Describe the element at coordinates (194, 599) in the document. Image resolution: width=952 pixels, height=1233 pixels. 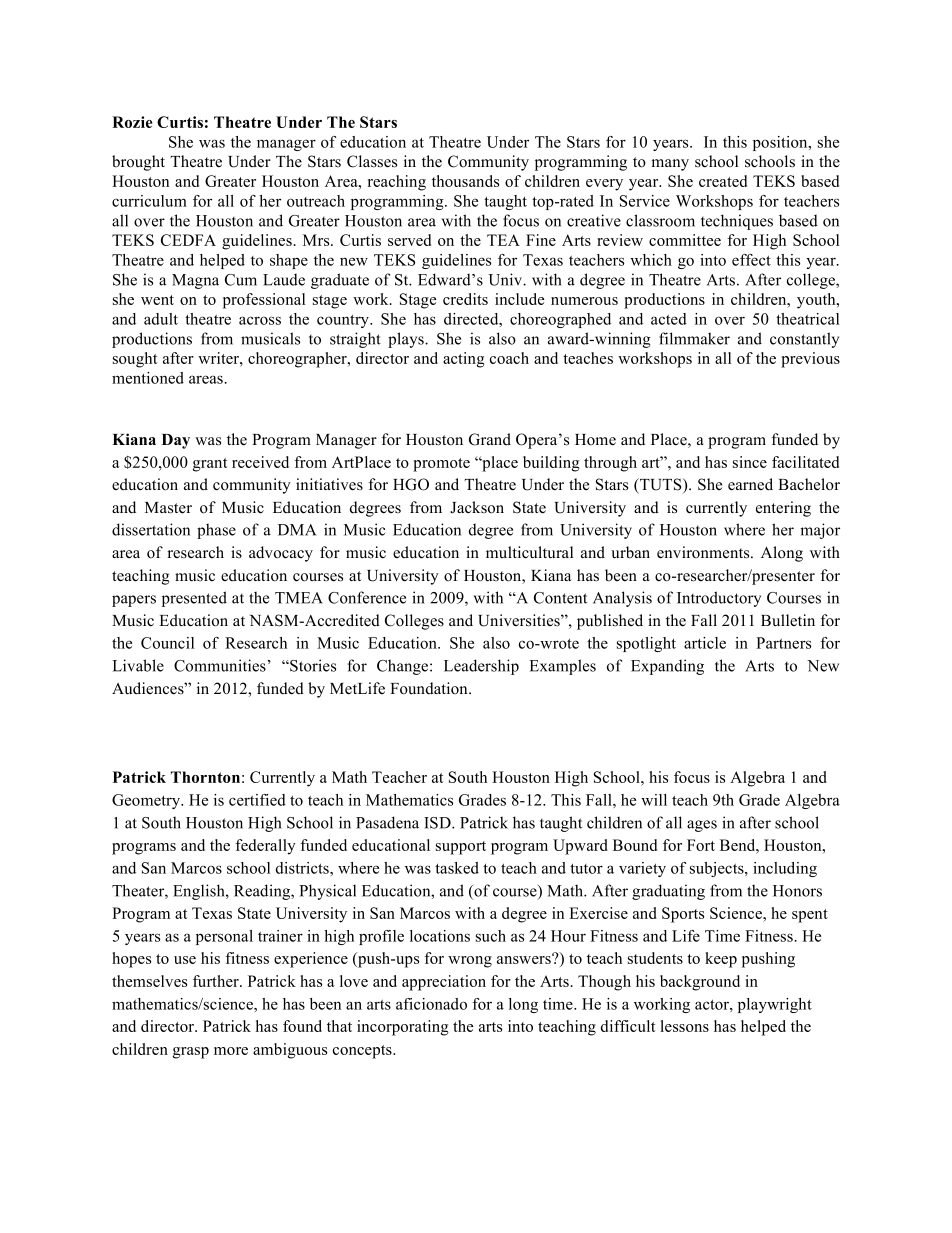
I see `presented` at that location.
